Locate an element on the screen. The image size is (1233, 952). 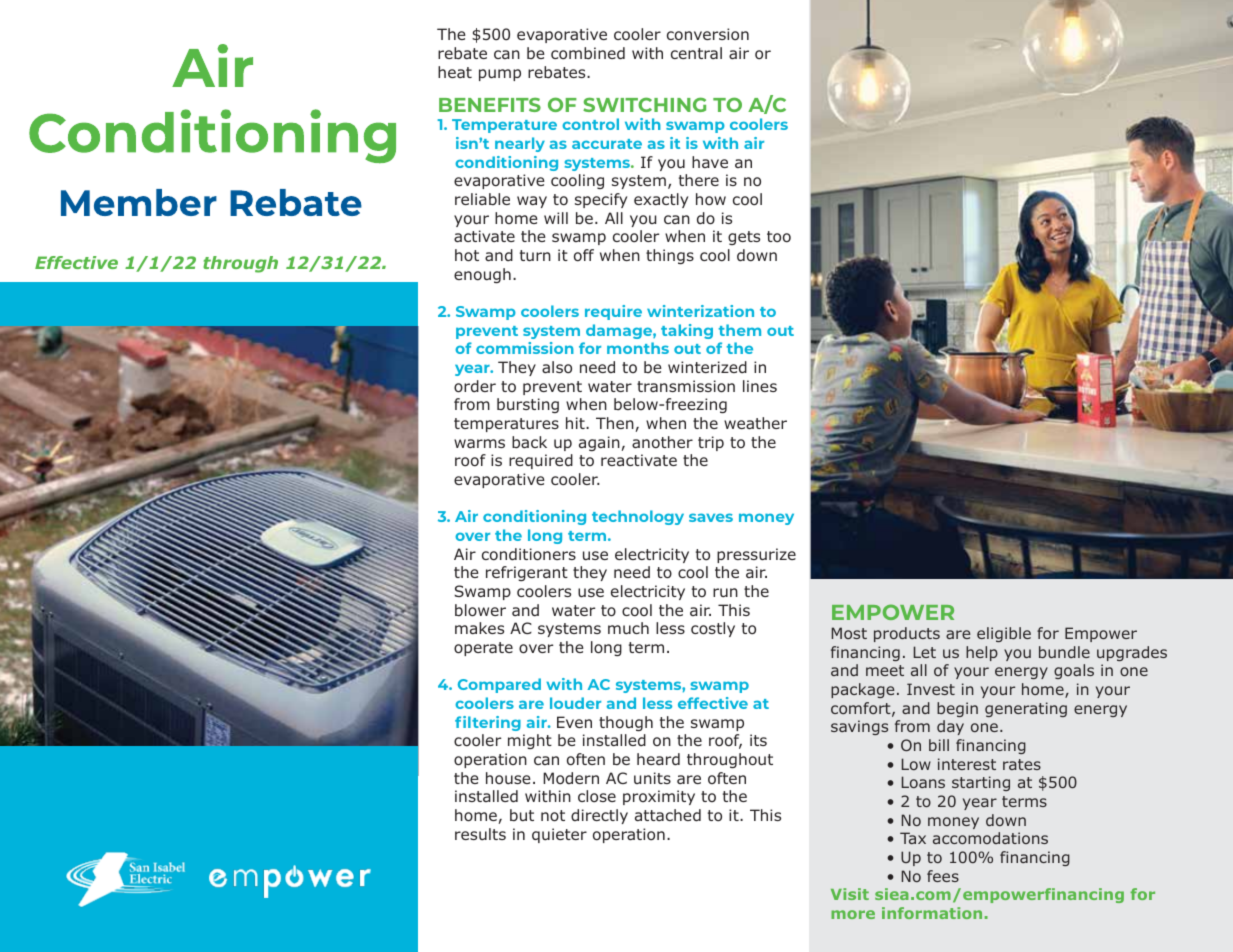
conversion is located at coordinates (708, 34).
